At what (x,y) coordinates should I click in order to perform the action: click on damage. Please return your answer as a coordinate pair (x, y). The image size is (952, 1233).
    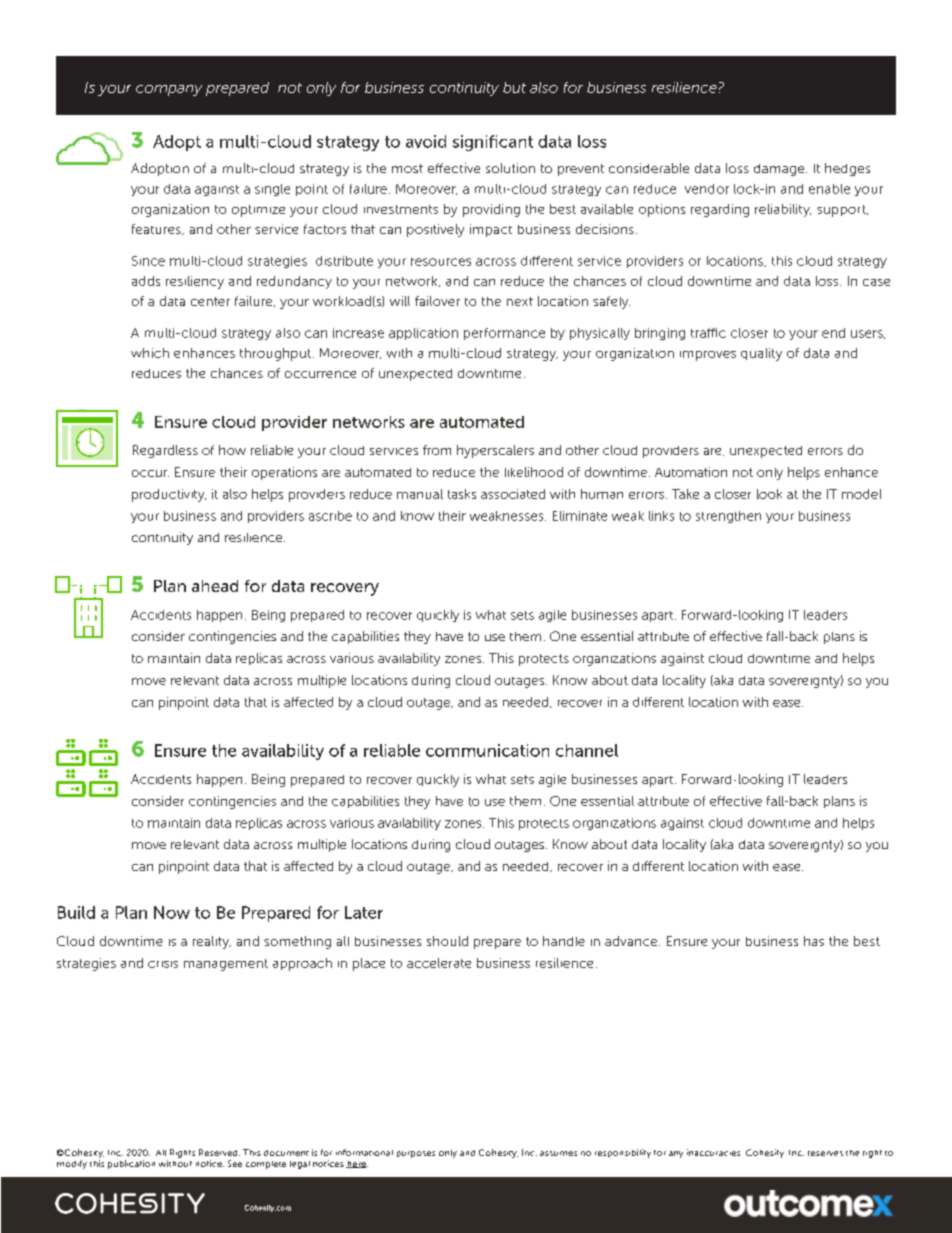
    Looking at the image, I should click on (780, 170).
